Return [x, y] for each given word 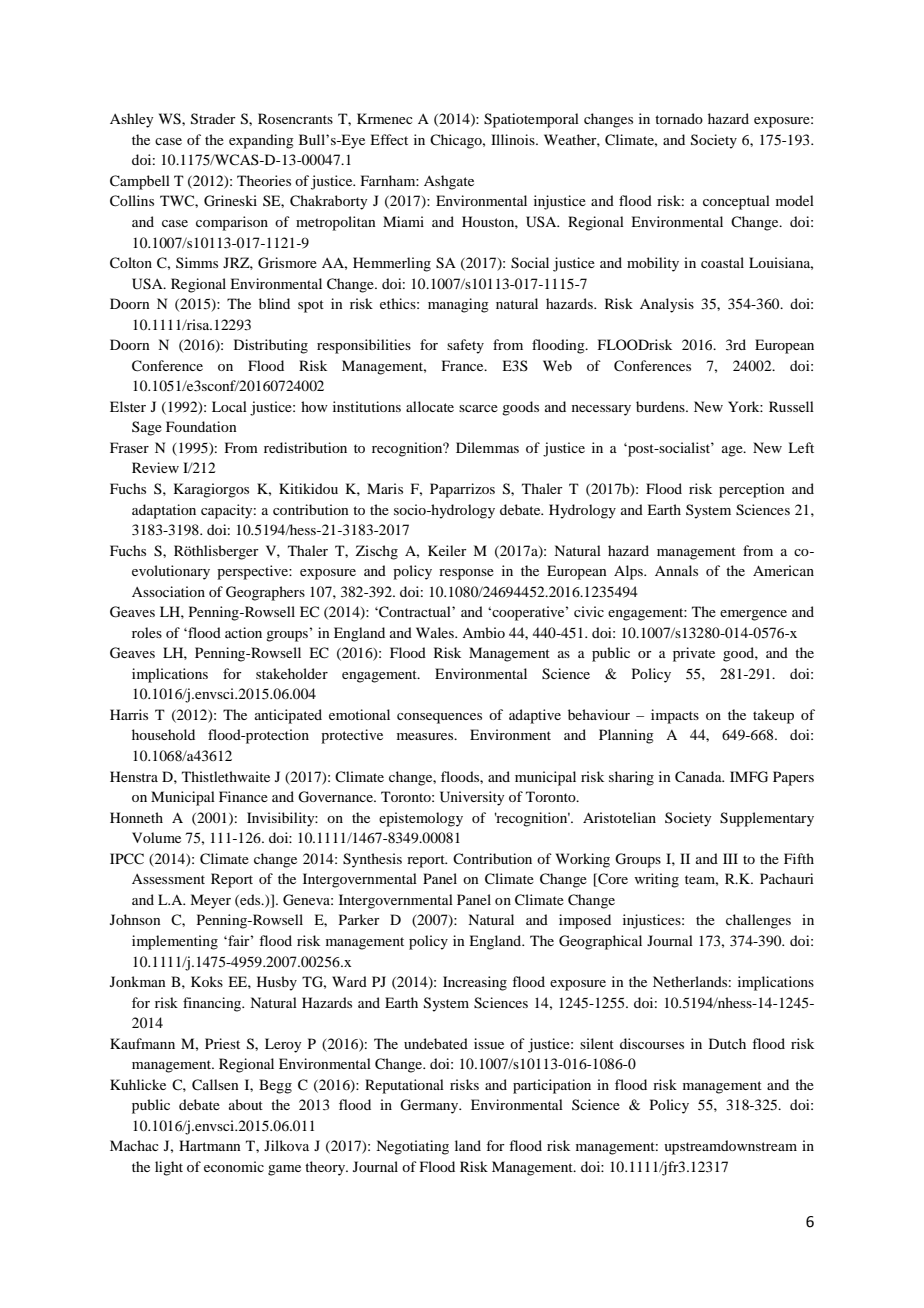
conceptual [736, 202]
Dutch [727, 1043]
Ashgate [449, 182]
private [694, 654]
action [243, 632]
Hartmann [210, 1145]
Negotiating [412, 1147]
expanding [261, 141]
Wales [436, 632]
